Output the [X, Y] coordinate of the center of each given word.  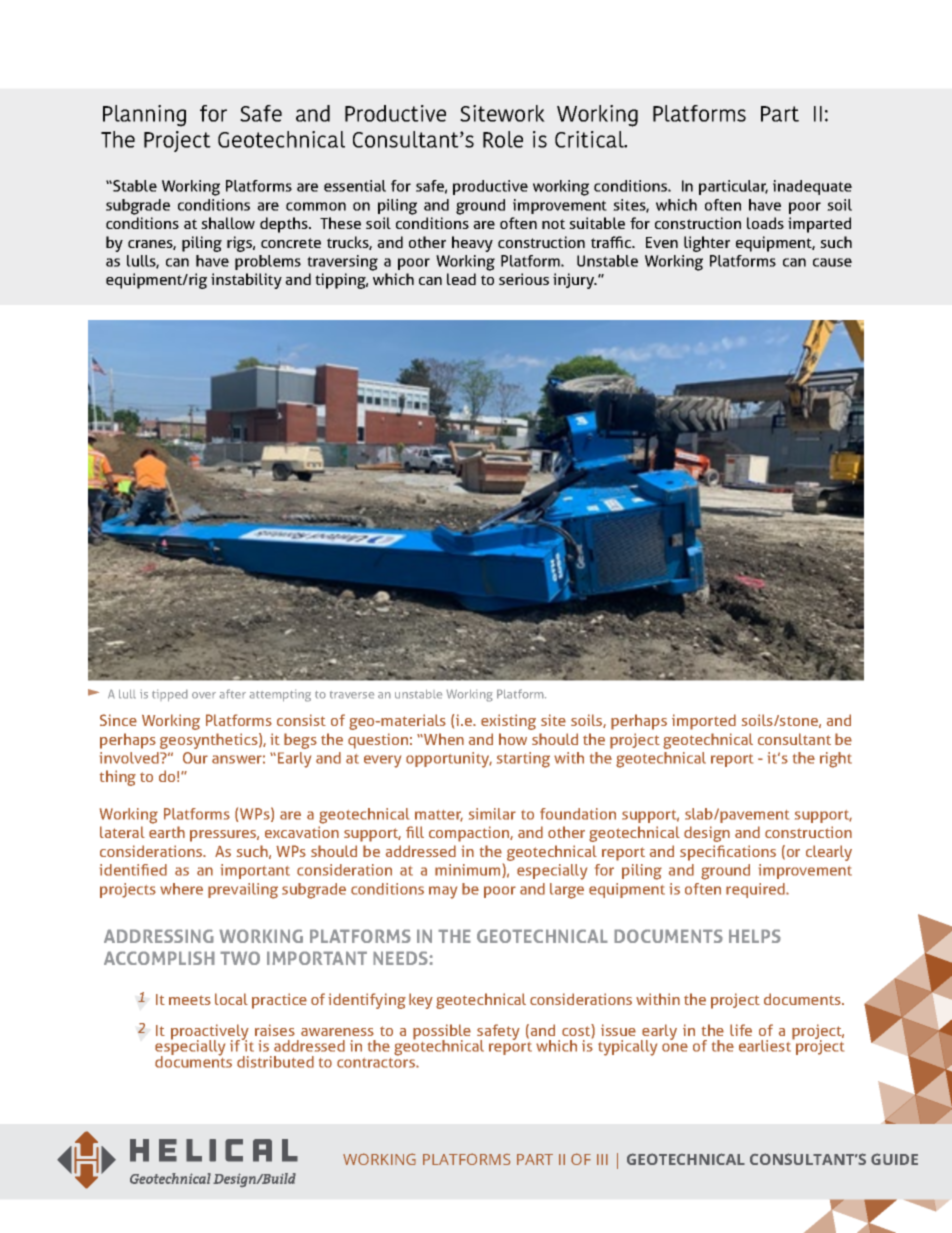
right [836, 760]
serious [524, 279]
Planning [144, 116]
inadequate [812, 187]
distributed [275, 1062]
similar [492, 814]
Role [503, 139]
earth [167, 832]
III [602, 1159]
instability [246, 281]
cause [832, 262]
